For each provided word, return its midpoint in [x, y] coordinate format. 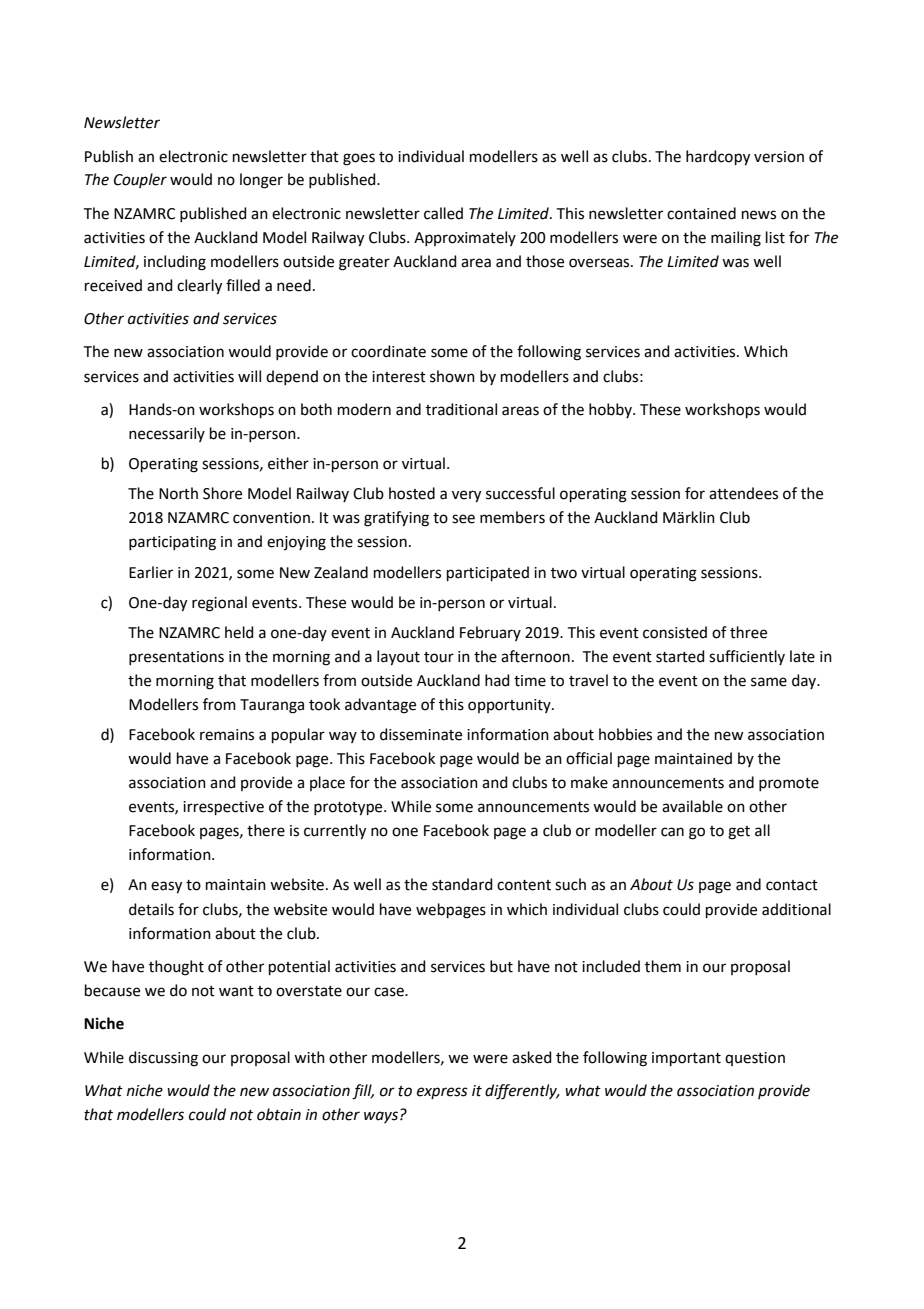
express [442, 1093]
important [686, 1059]
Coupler [140, 180]
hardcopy [718, 158]
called [443, 213]
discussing [163, 1059]
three [748, 632]
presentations [176, 658]
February [490, 633]
